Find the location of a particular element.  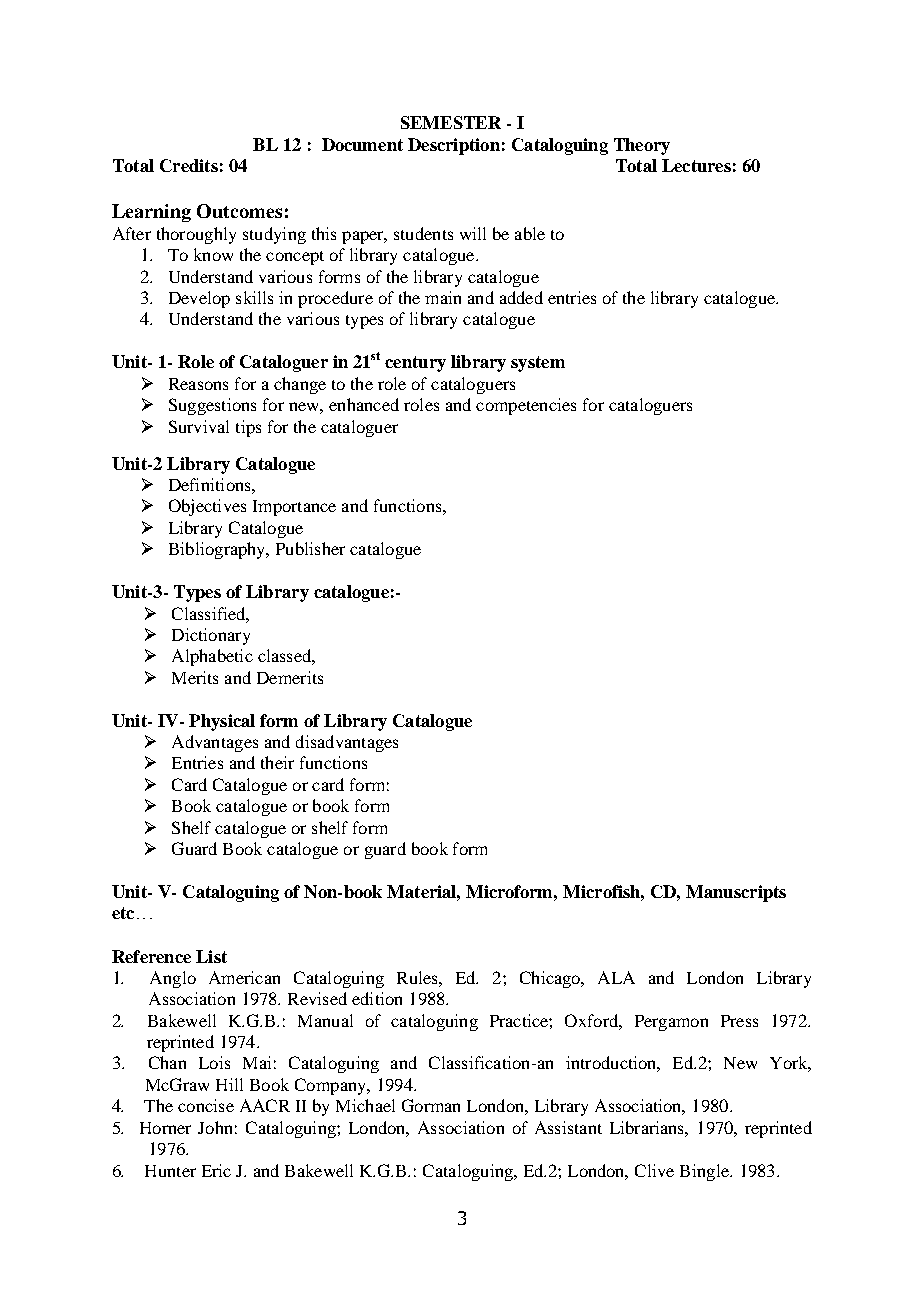

Suggestions is located at coordinates (212, 406).
